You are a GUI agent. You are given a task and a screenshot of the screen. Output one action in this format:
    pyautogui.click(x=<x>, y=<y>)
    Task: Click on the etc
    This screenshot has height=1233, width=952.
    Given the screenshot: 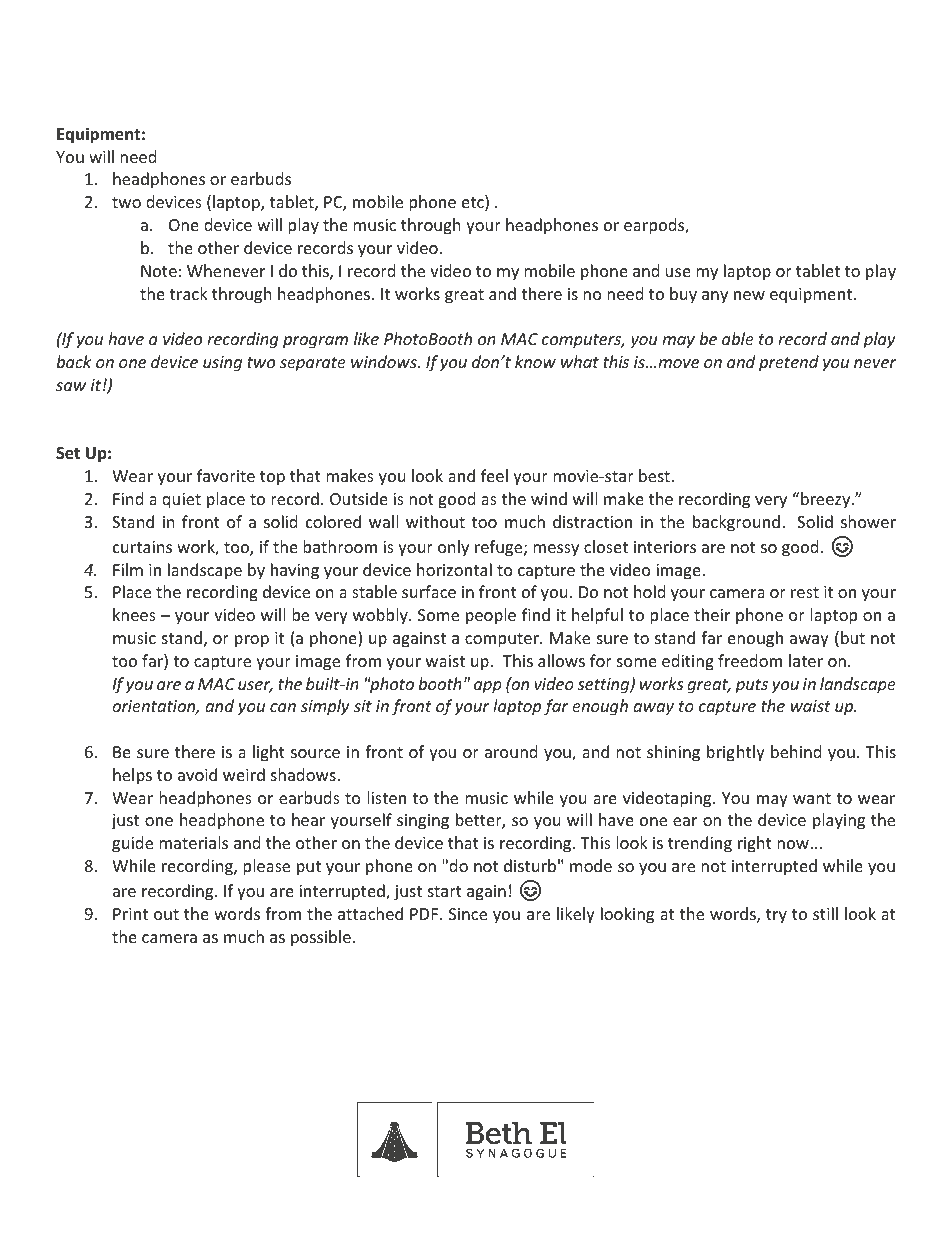 What is the action you would take?
    pyautogui.click(x=474, y=203)
